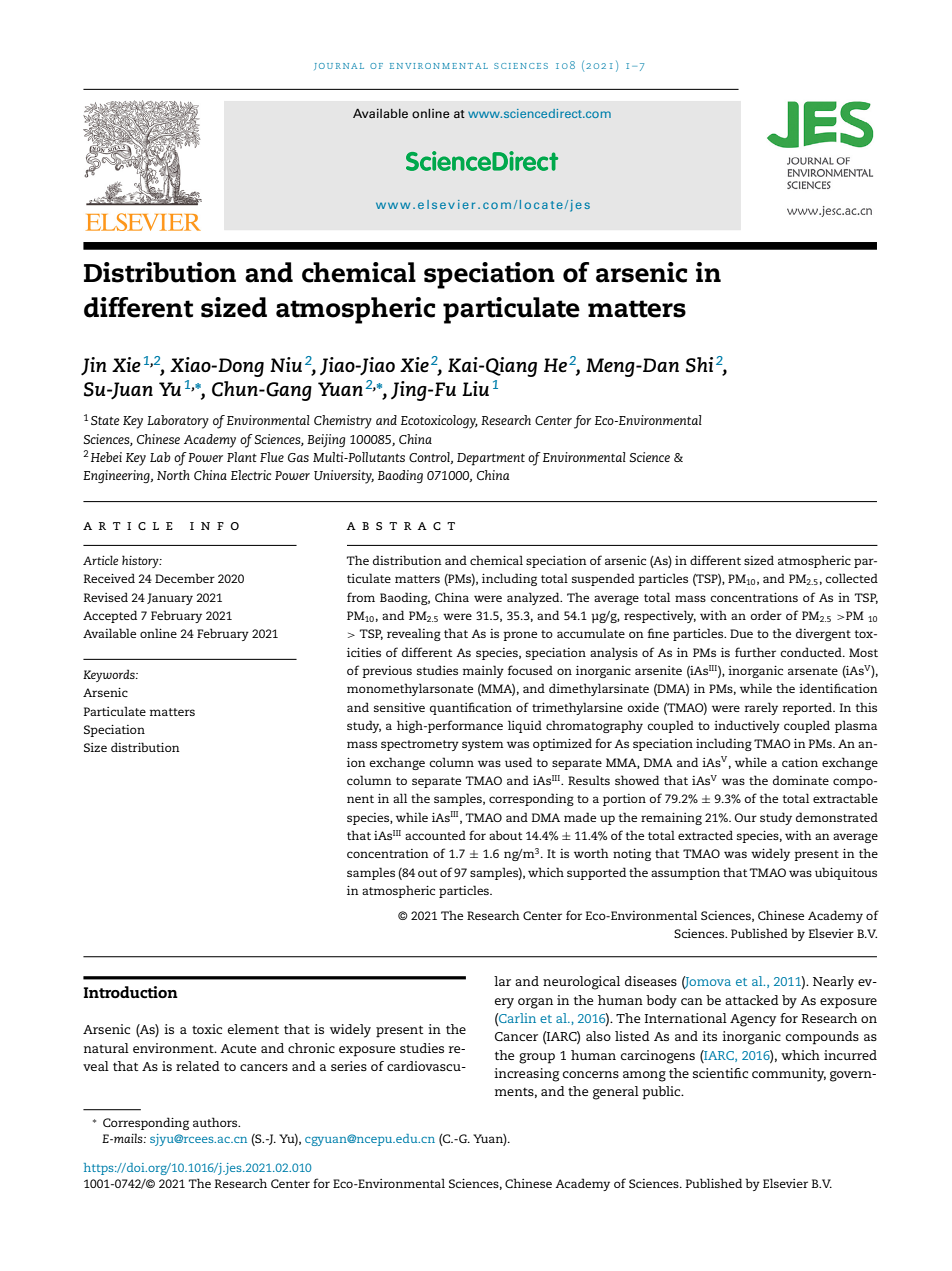  Describe the element at coordinates (506, 835) in the screenshot. I see `about` at that location.
